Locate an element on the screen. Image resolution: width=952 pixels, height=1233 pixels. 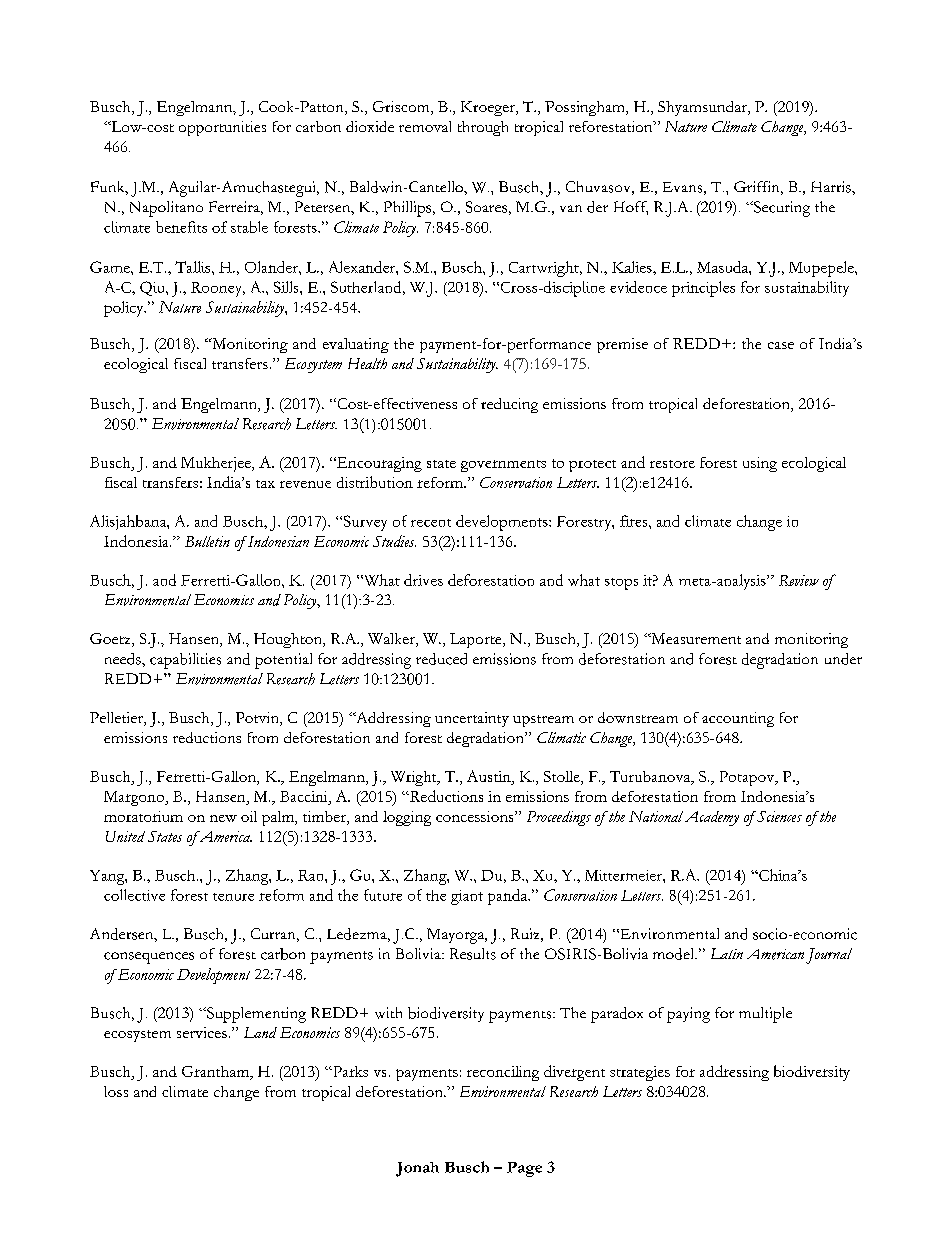
opportunities is located at coordinates (222, 128).
